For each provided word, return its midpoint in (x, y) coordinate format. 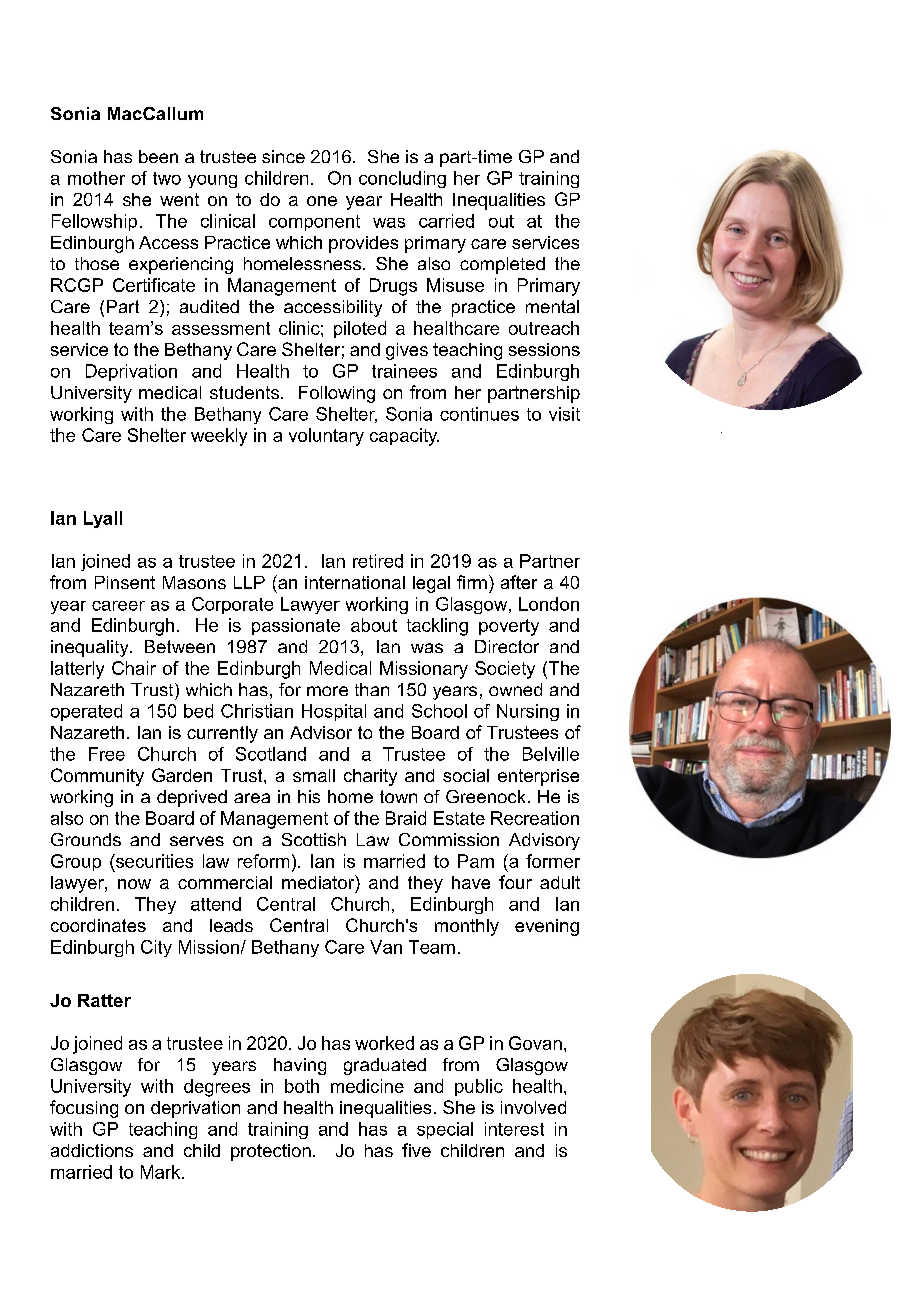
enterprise (538, 777)
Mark (162, 1172)
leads (231, 925)
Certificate (154, 285)
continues (479, 414)
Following (337, 394)
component (314, 223)
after (519, 582)
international (355, 582)
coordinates (98, 925)
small (314, 775)
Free (107, 754)
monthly (467, 927)
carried (446, 221)
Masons (194, 582)
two (167, 178)
